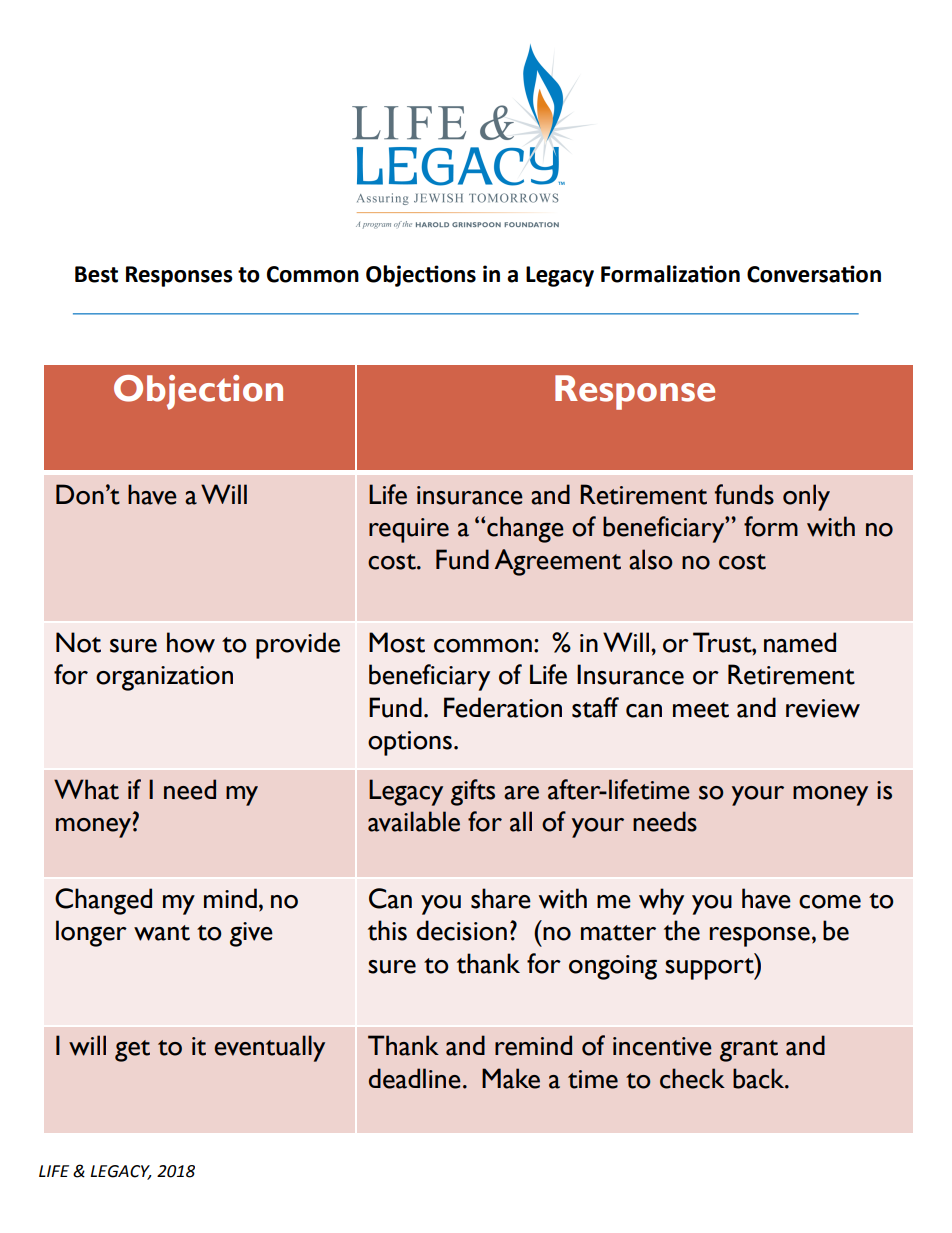 This document has height=1233, width=952. I want to click on share, so click(501, 898).
